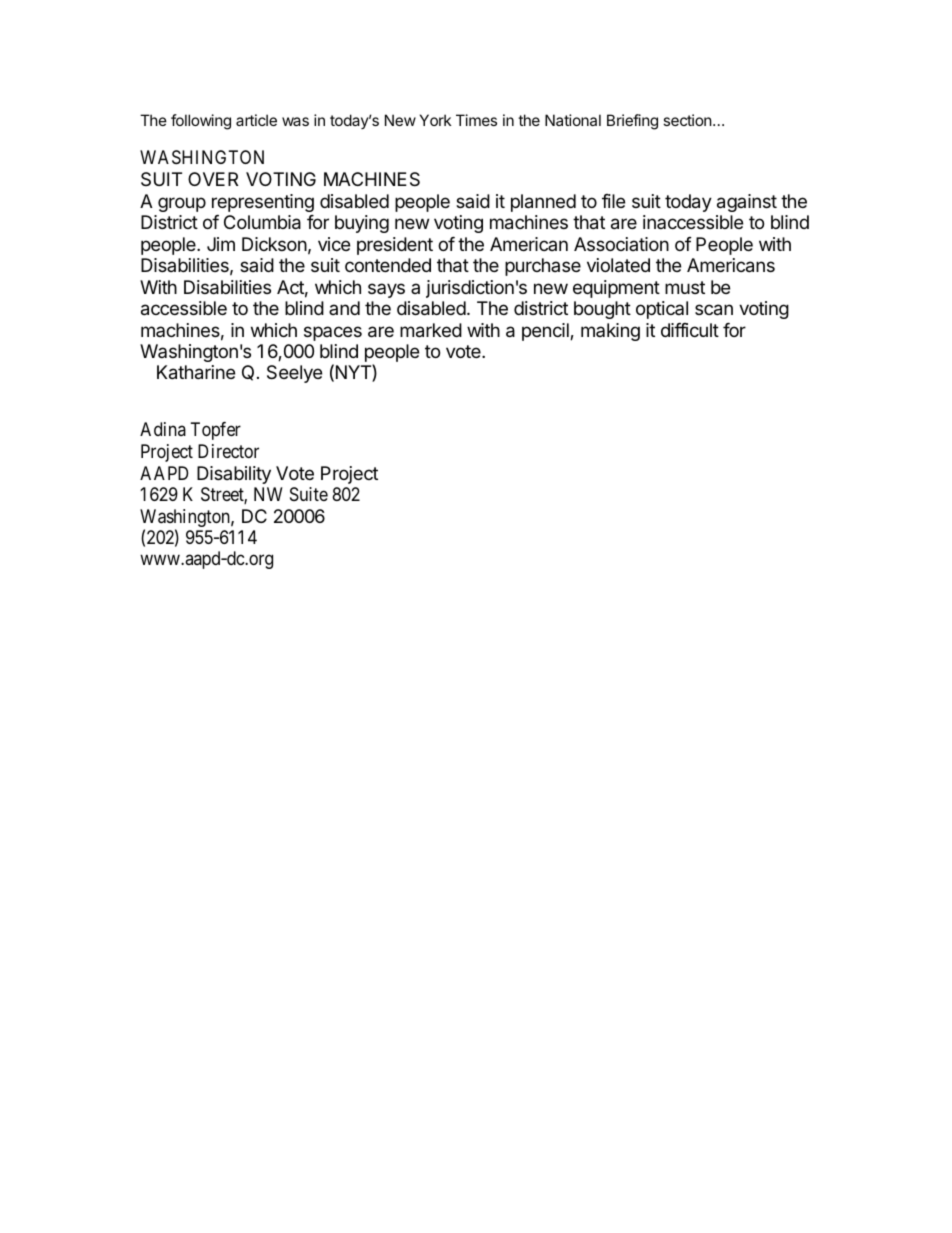 The image size is (952, 1233). What do you see at coordinates (386, 290) in the screenshot?
I see `says` at bounding box center [386, 290].
